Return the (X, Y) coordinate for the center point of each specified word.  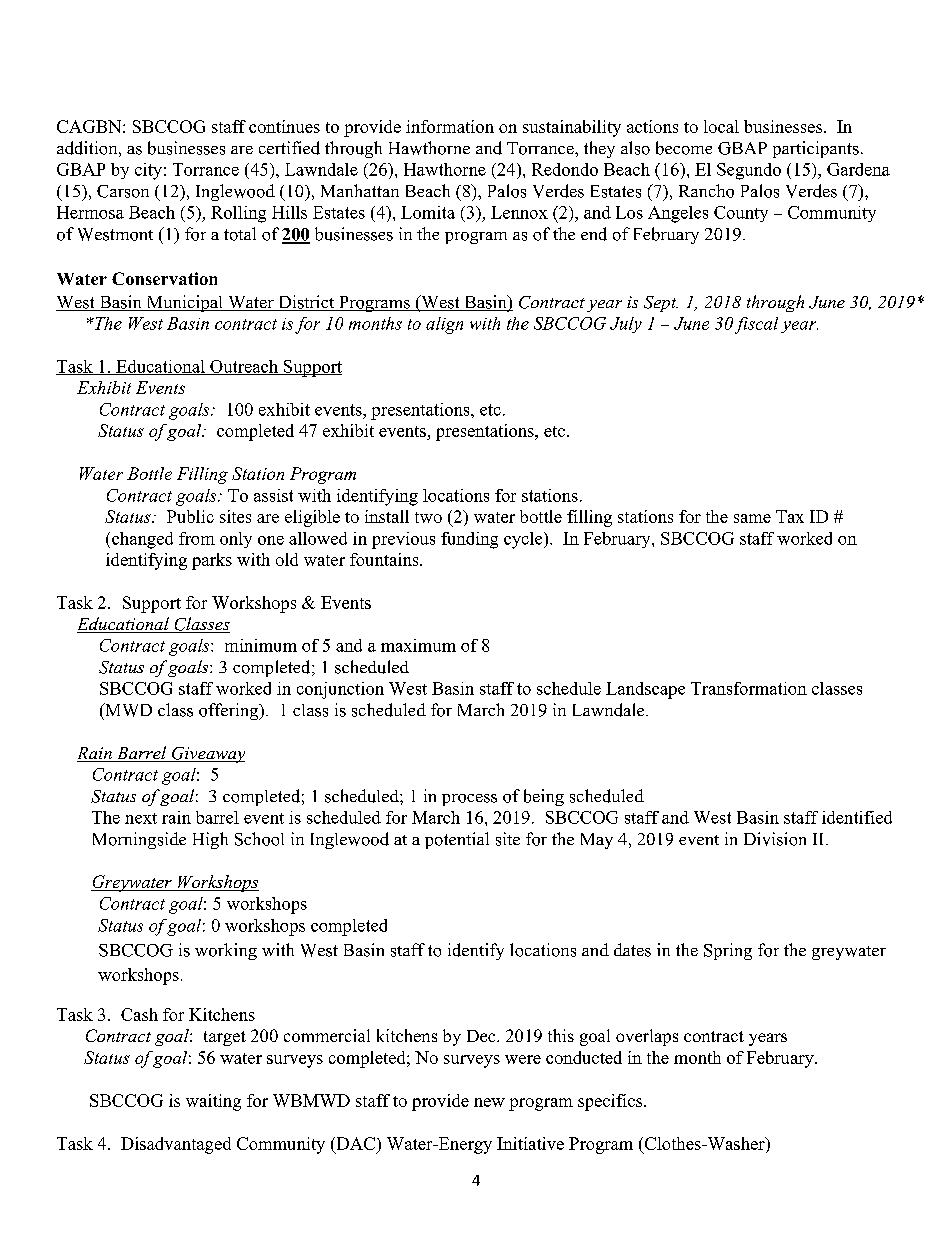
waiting (213, 1102)
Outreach (244, 367)
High (210, 840)
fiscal (756, 325)
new (489, 1102)
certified (289, 148)
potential (457, 840)
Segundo (749, 171)
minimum (261, 645)
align (444, 325)
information (450, 126)
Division (775, 839)
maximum (418, 645)
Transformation (749, 688)
